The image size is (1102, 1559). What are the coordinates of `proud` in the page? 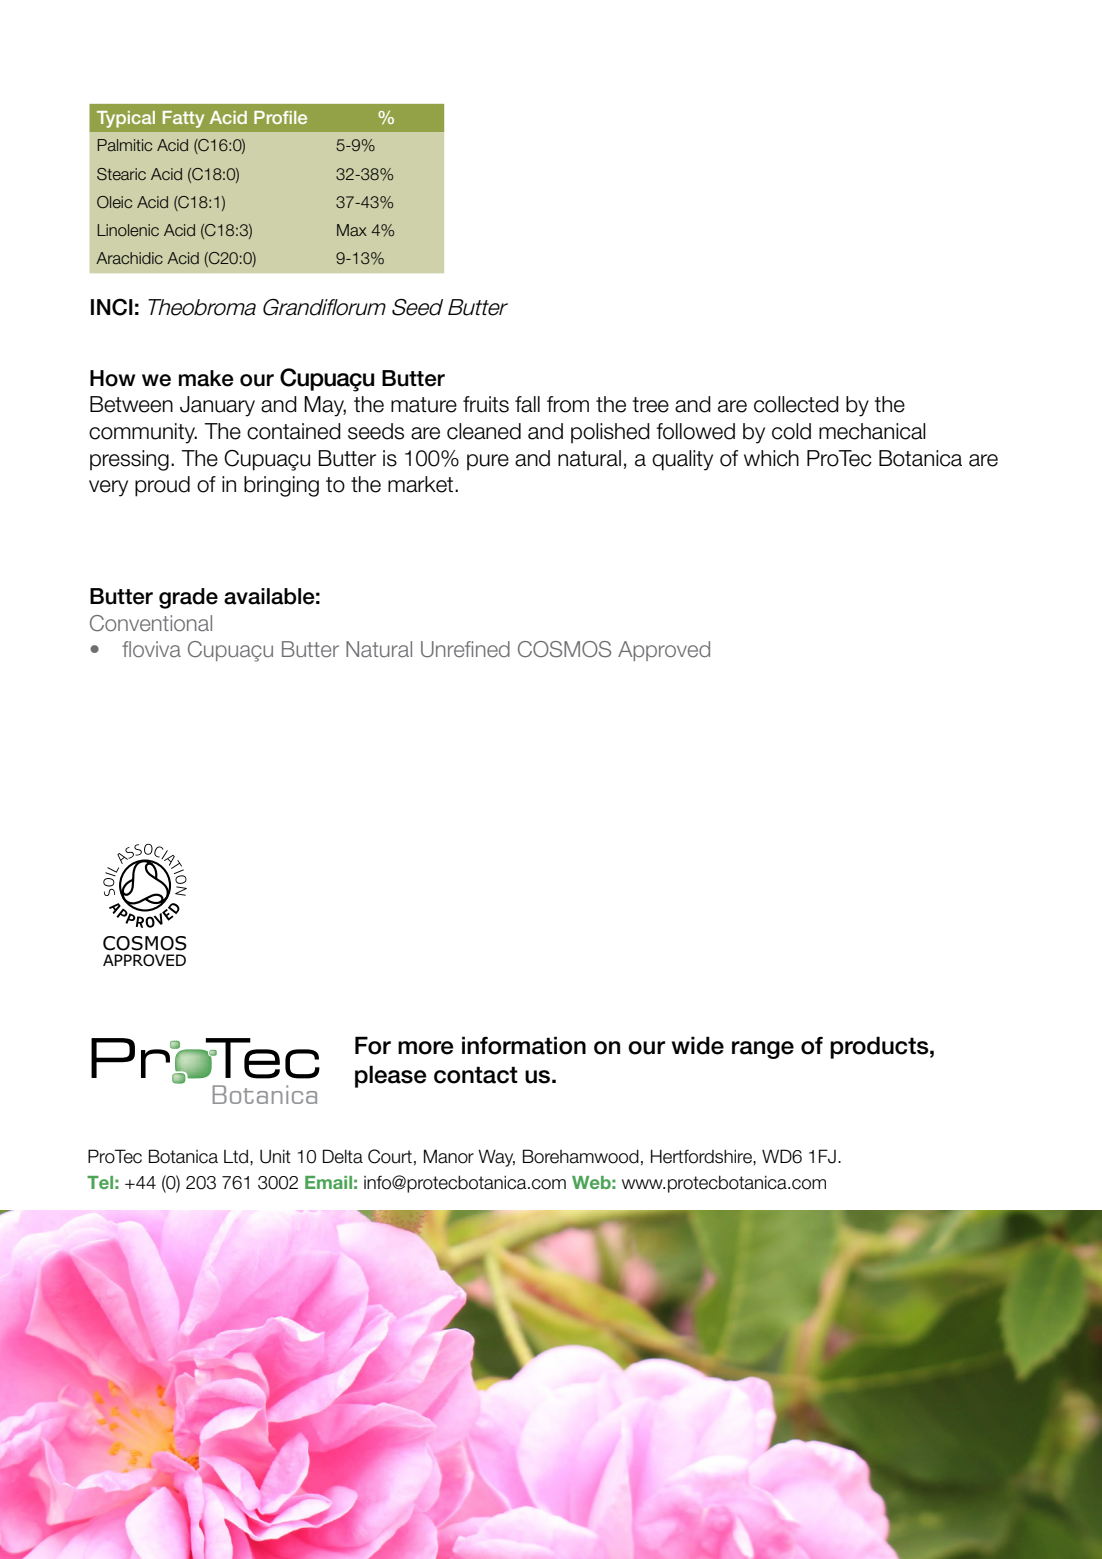 It's located at (162, 486).
